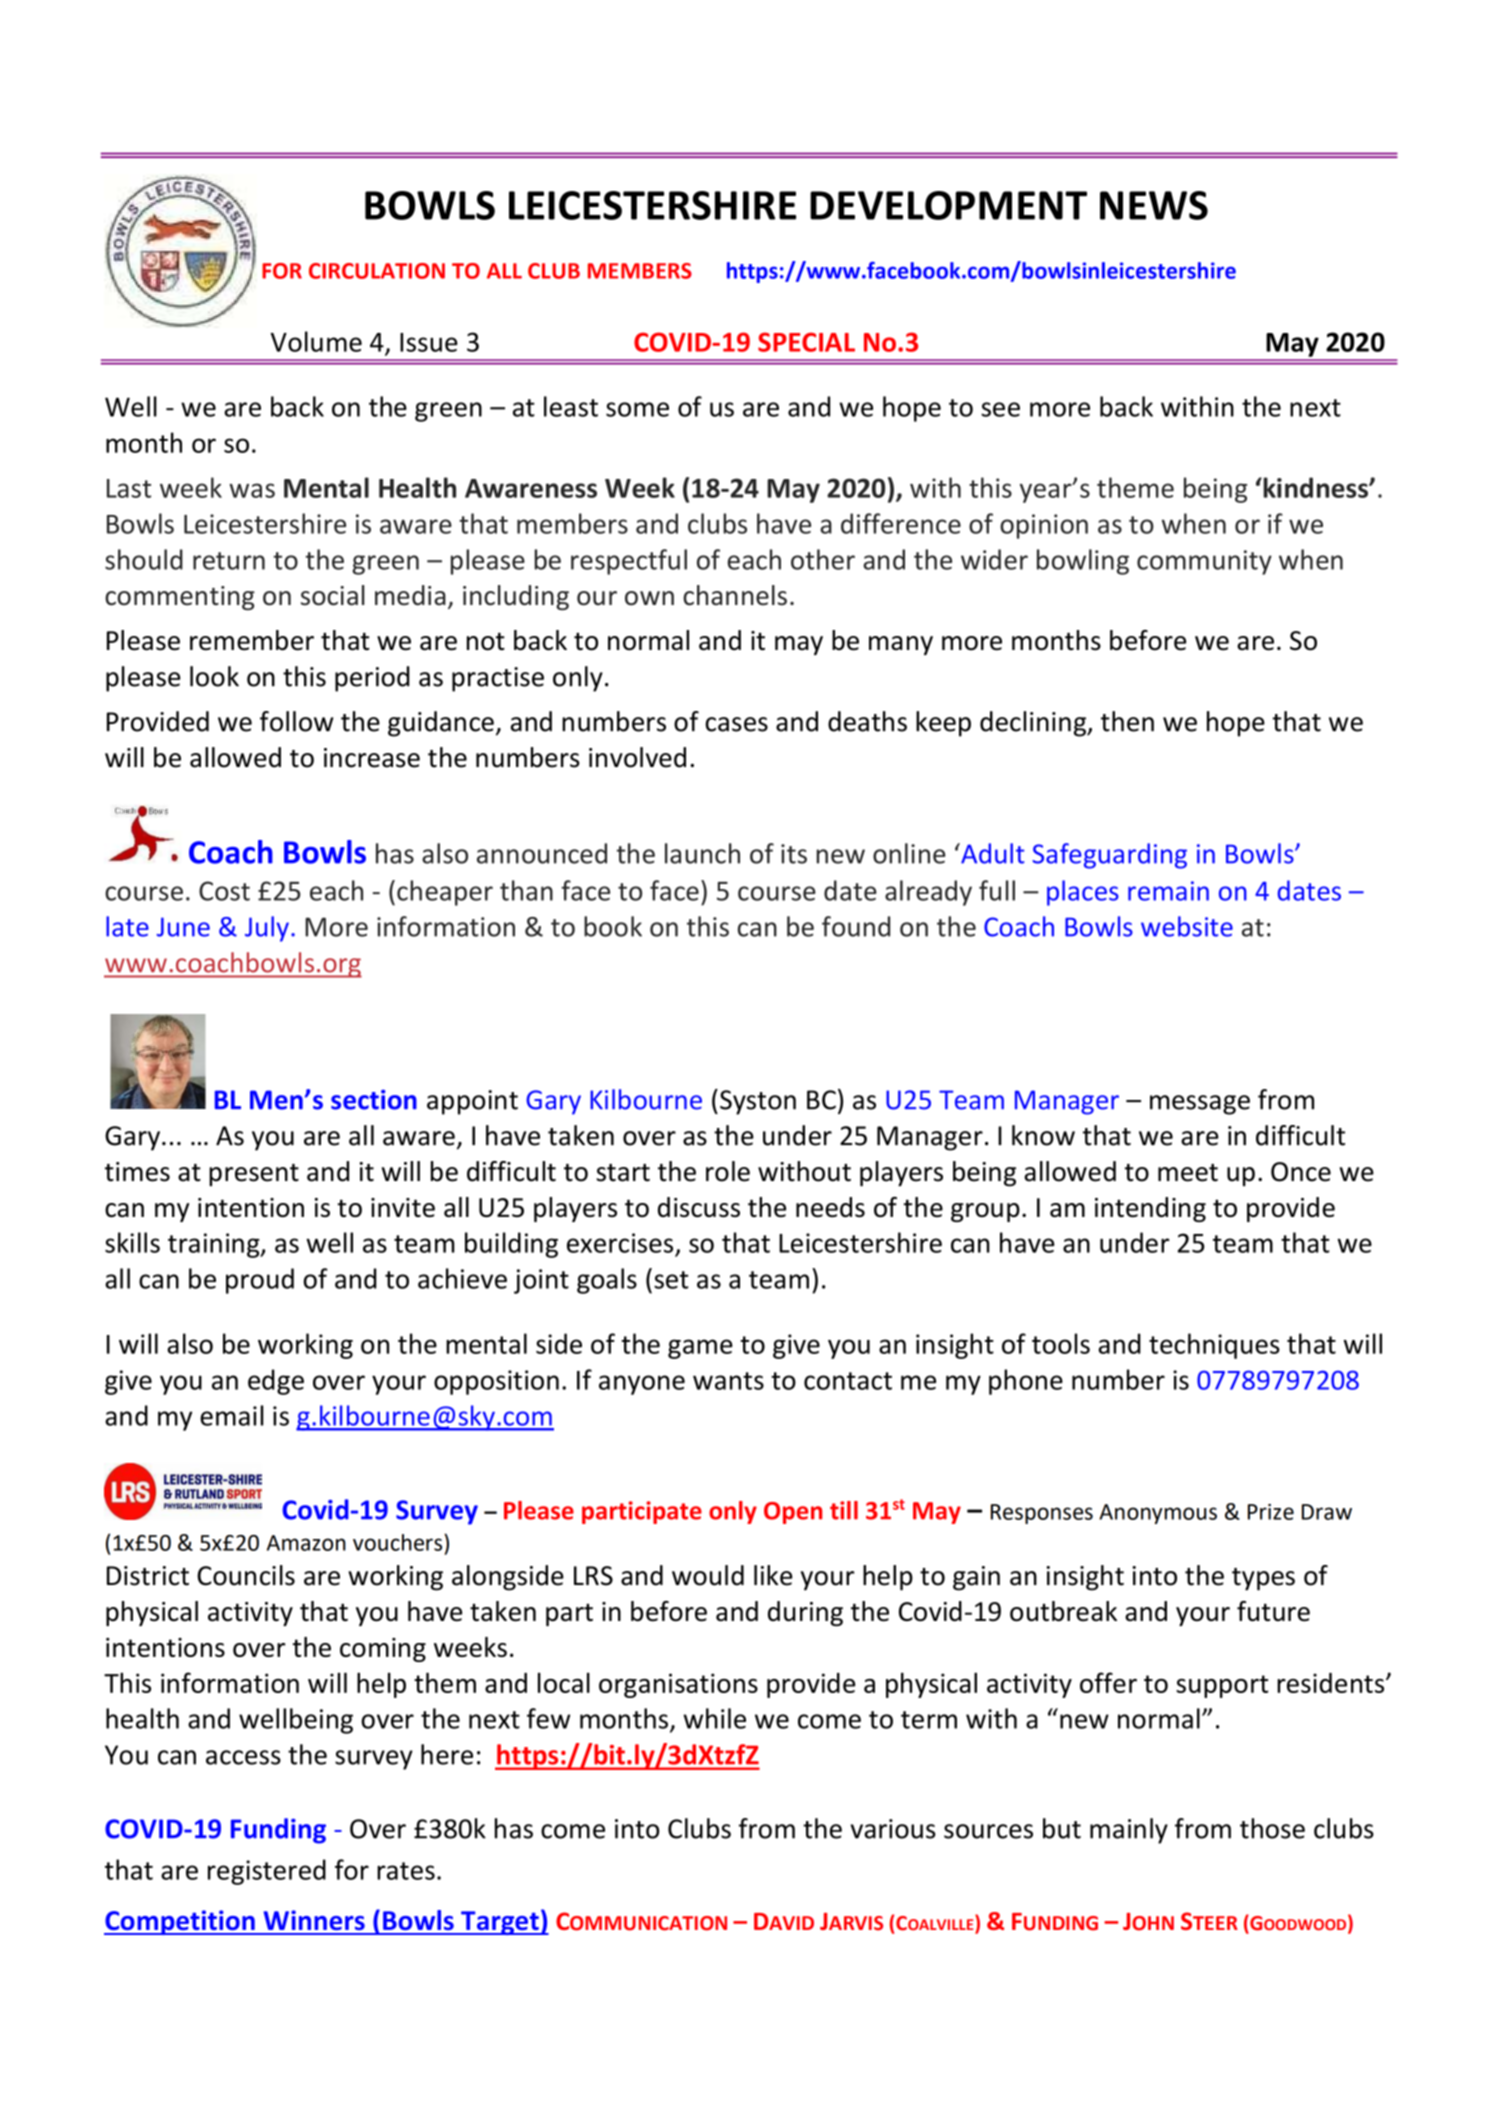  What do you see at coordinates (893, 1829) in the screenshot?
I see `various` at bounding box center [893, 1829].
